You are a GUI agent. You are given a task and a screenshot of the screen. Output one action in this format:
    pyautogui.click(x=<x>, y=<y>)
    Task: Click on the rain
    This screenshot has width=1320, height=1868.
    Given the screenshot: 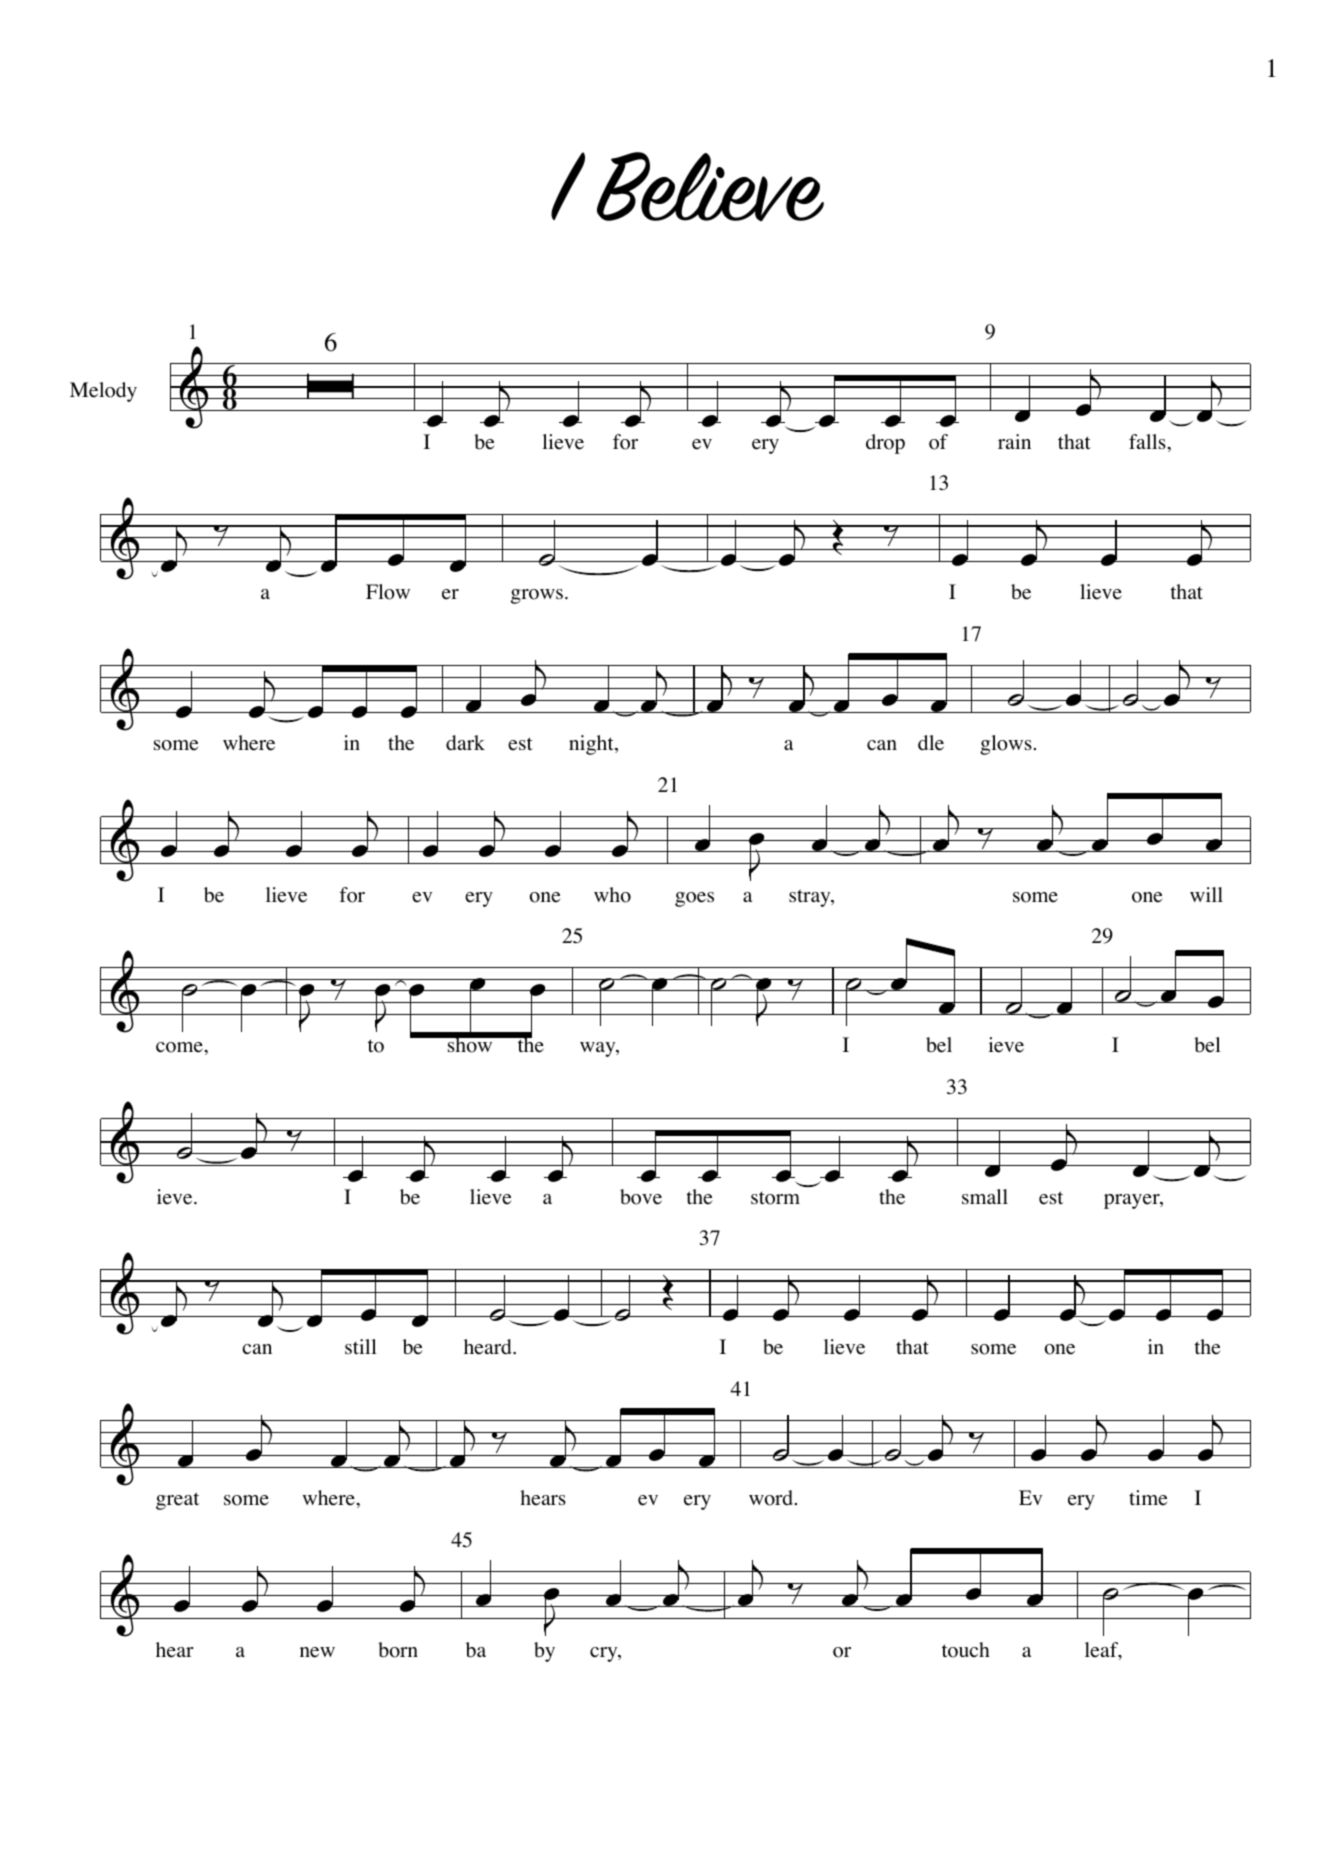 What is the action you would take?
    pyautogui.click(x=1014, y=441)
